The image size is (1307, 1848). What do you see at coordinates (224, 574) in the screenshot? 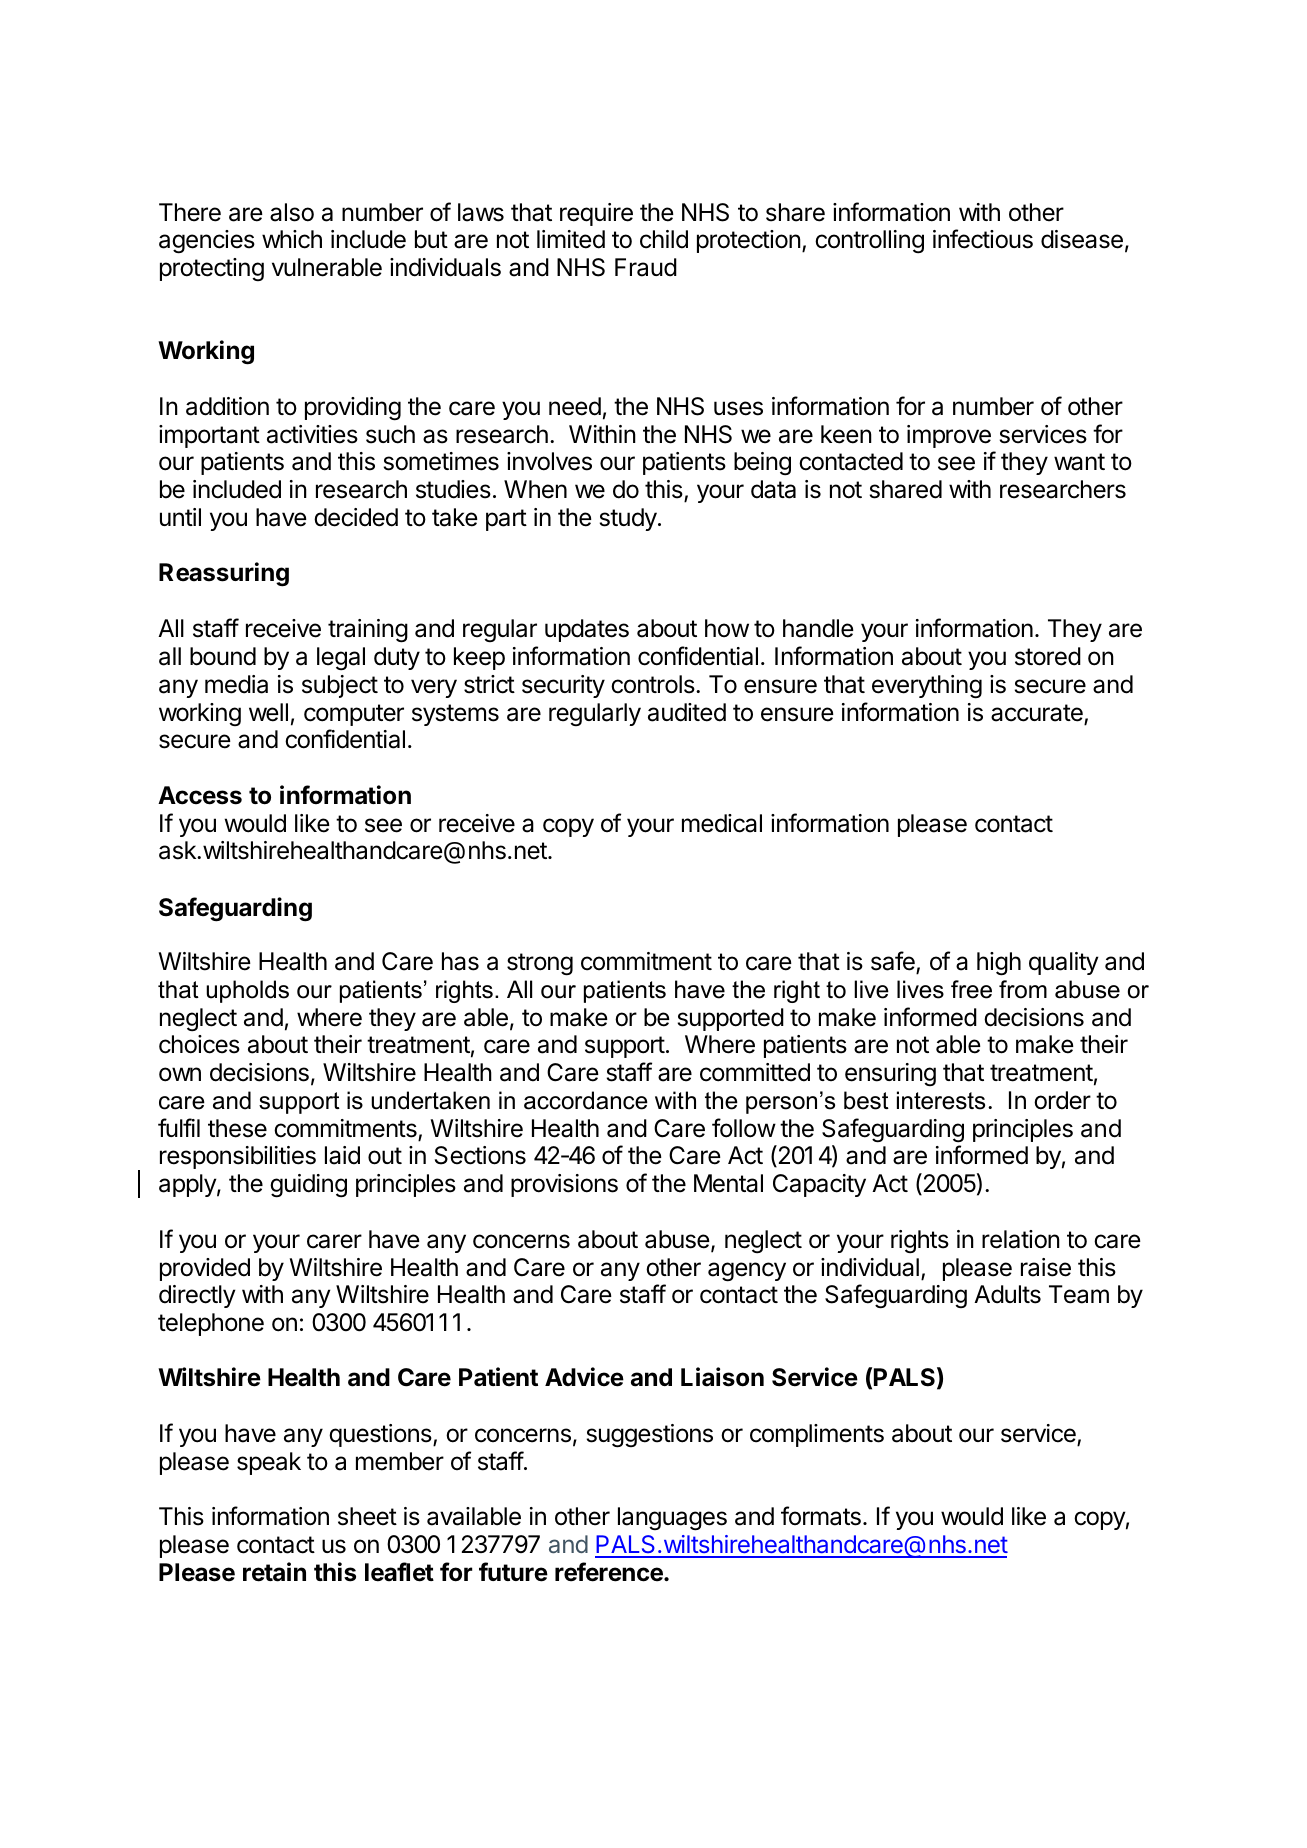
I see `Reassuring` at bounding box center [224, 574].
